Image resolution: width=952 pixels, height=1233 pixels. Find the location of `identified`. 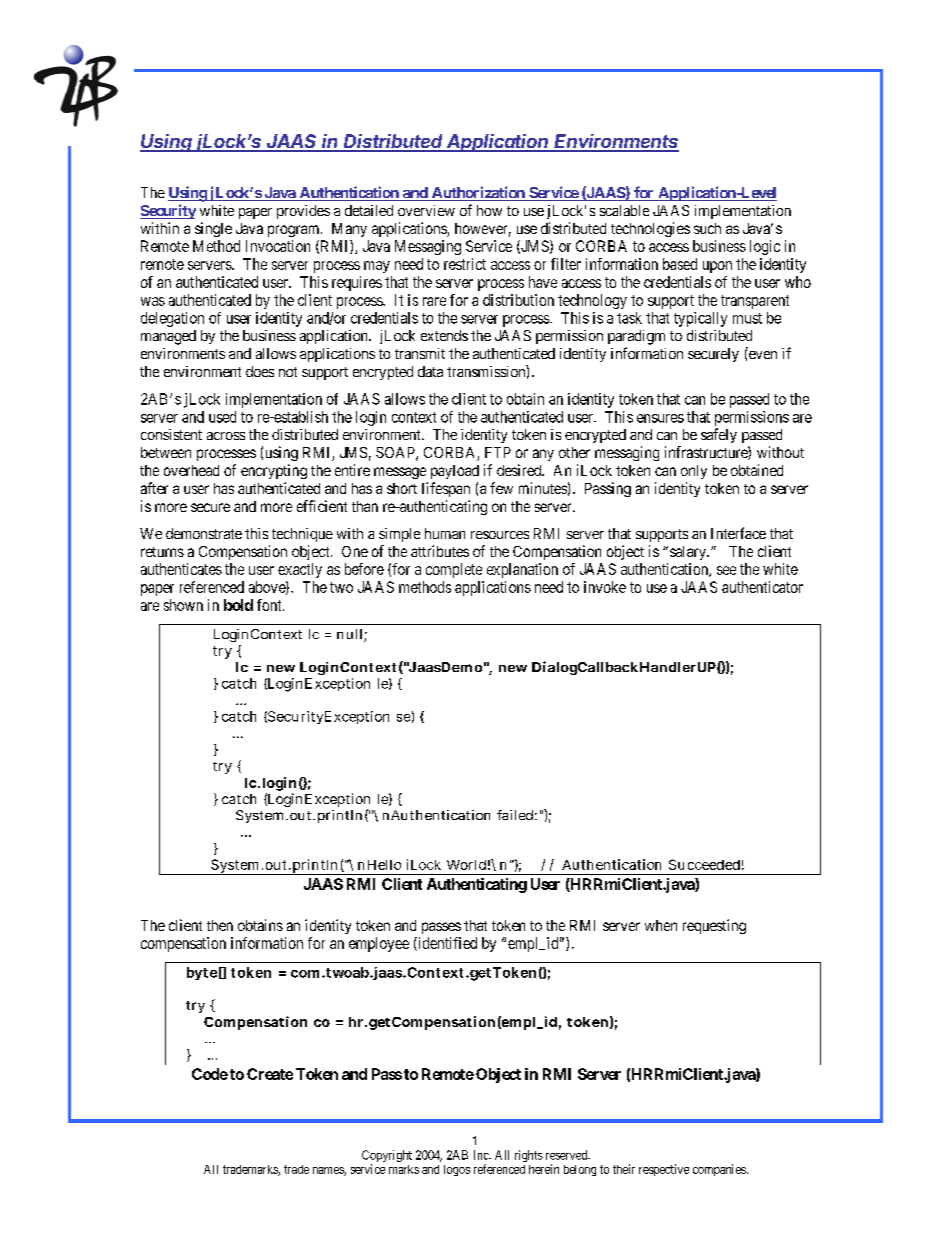

identified is located at coordinates (446, 944).
